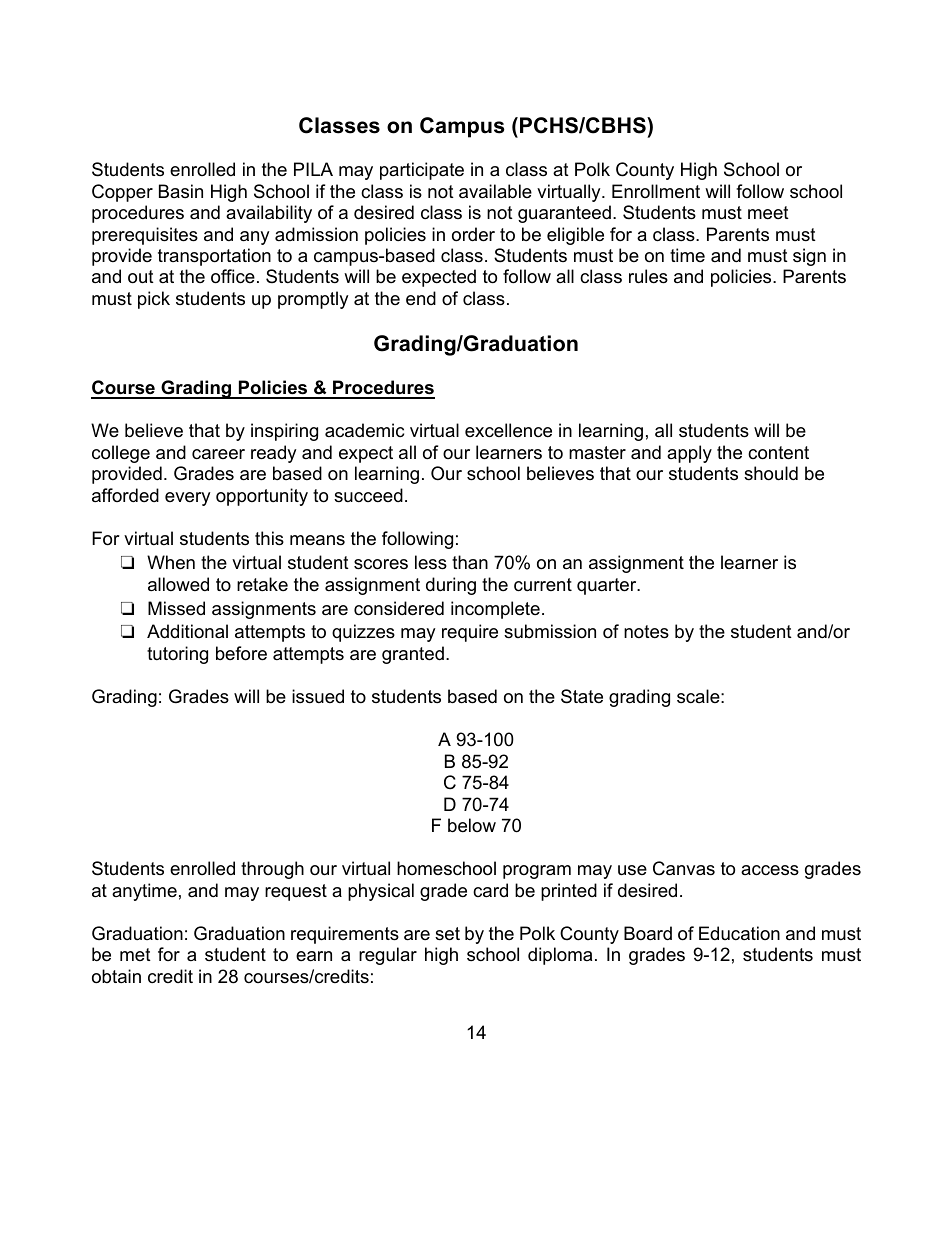  Describe the element at coordinates (181, 191) in the page. I see `Basin` at that location.
